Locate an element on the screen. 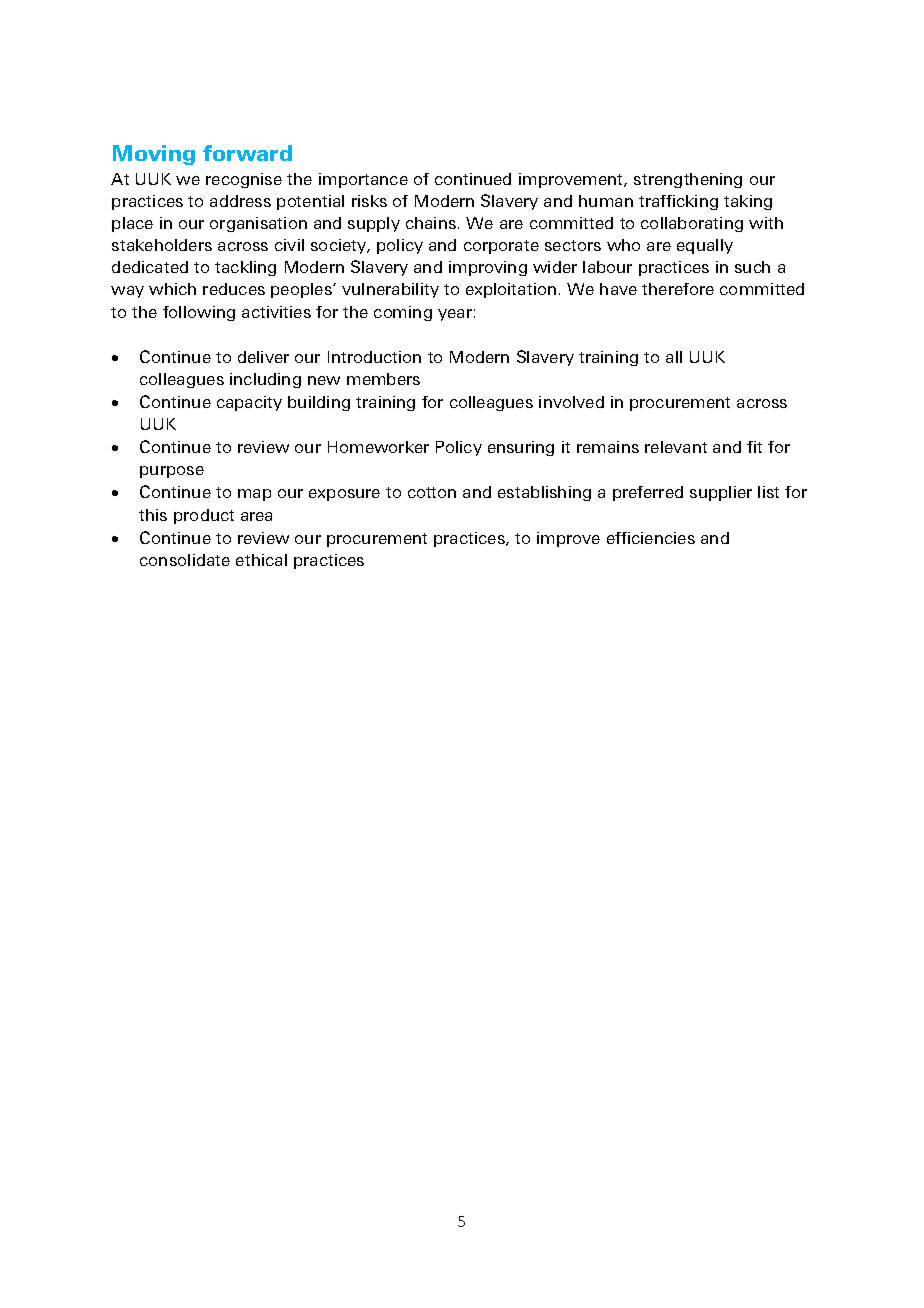 This screenshot has width=924, height=1308. importance is located at coordinates (363, 180).
